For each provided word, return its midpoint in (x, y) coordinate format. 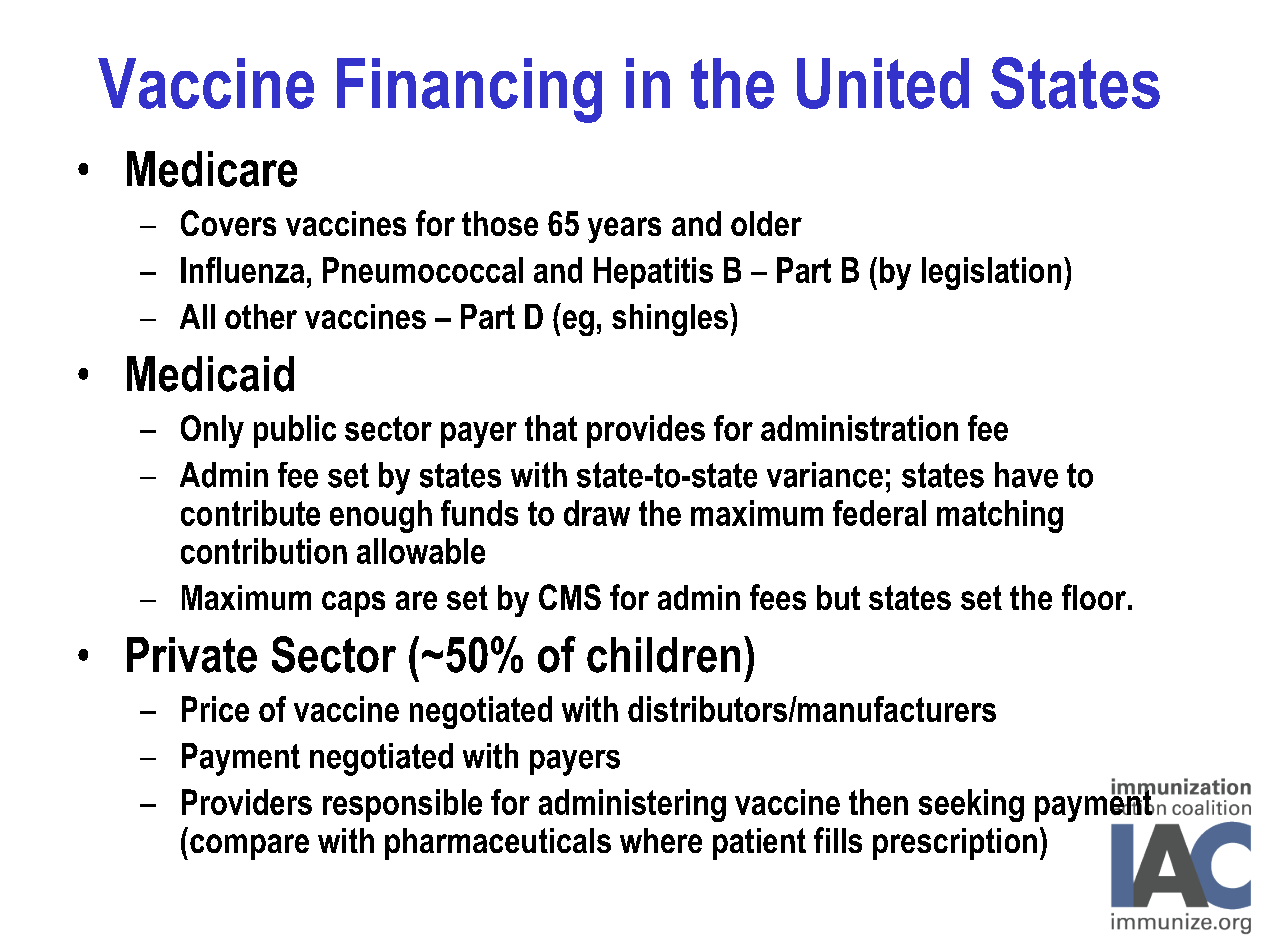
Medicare (212, 169)
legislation (991, 273)
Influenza (242, 270)
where (661, 840)
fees (778, 597)
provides (646, 431)
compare (249, 847)
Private (192, 655)
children (663, 655)
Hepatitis (653, 273)
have (1026, 475)
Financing (469, 90)
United (883, 83)
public (295, 431)
